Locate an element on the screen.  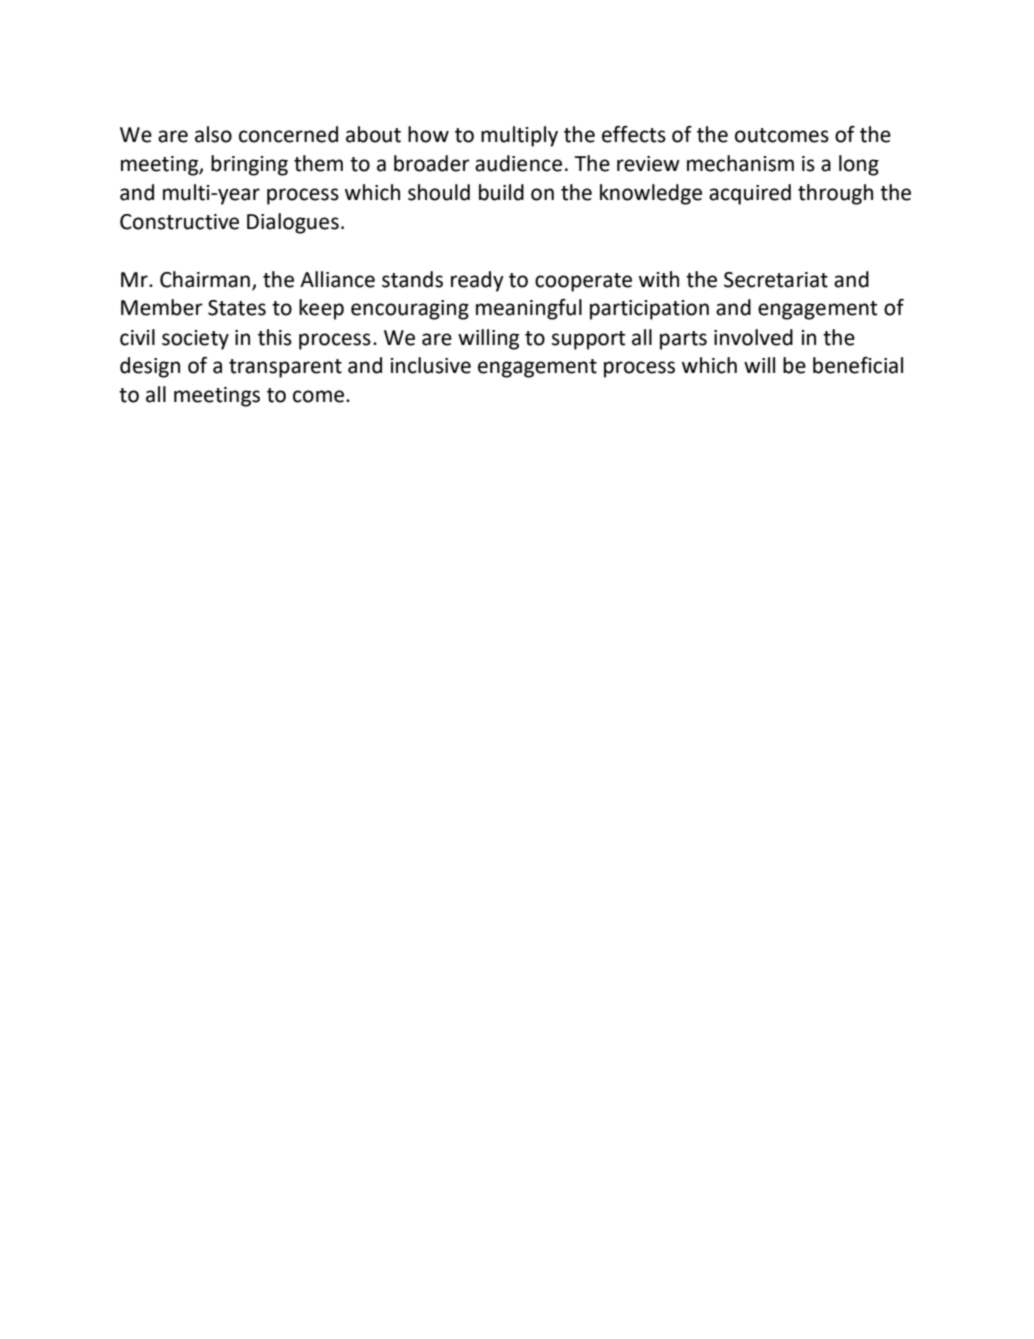
how is located at coordinates (428, 134).
